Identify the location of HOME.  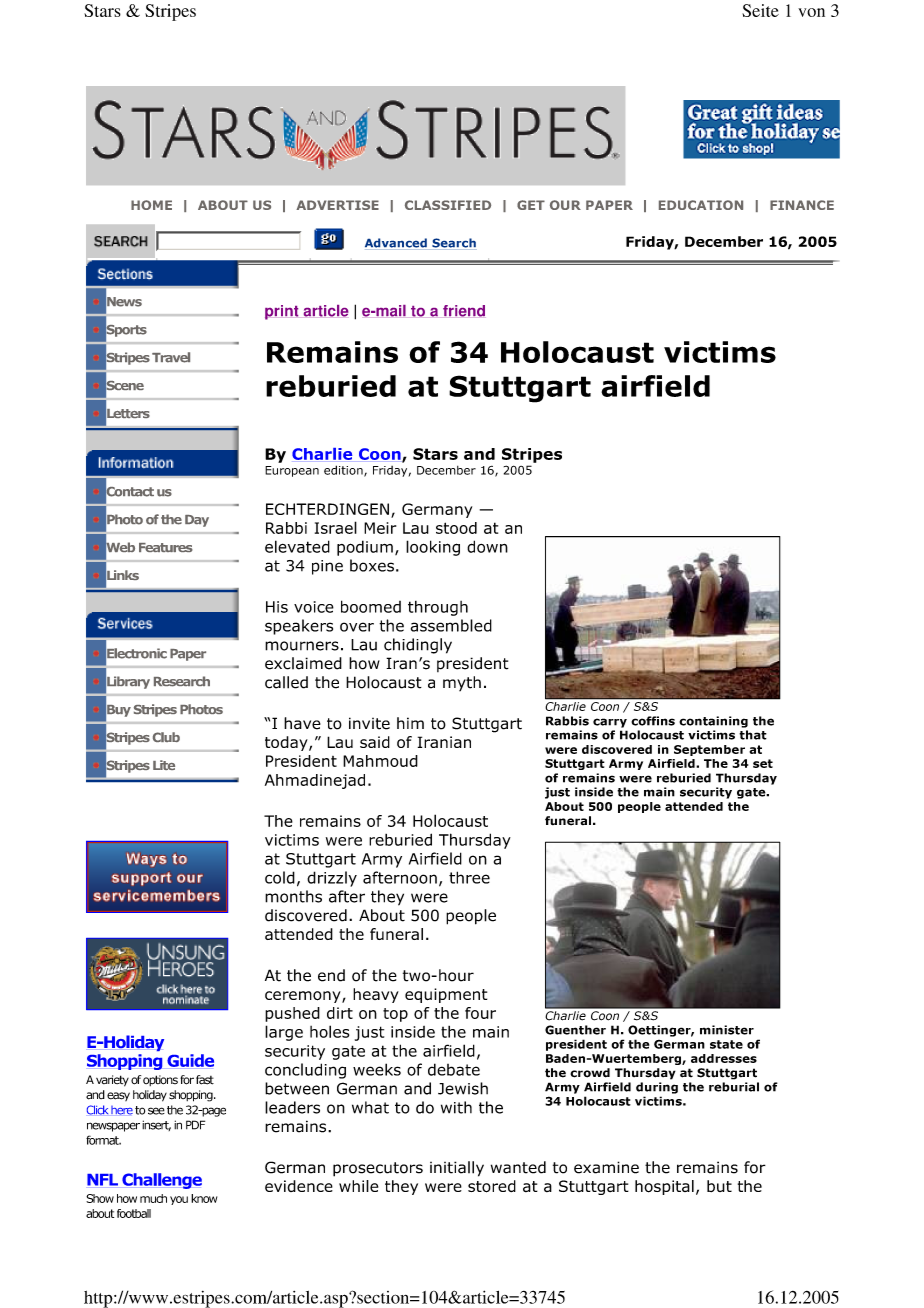
(151, 205).
